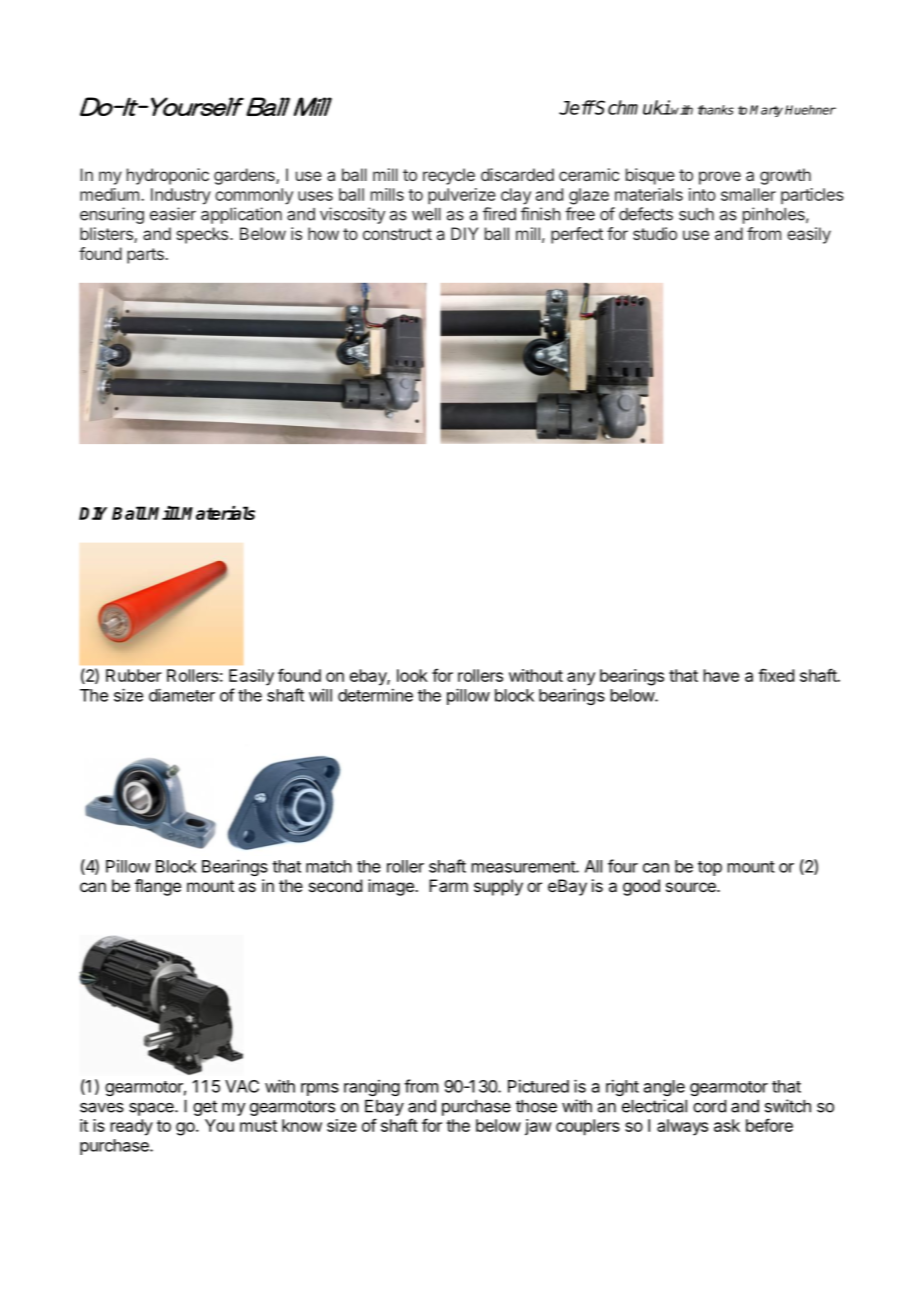 The image size is (924, 1308). Describe the element at coordinates (449, 176) in the document. I see `recycle` at that location.
